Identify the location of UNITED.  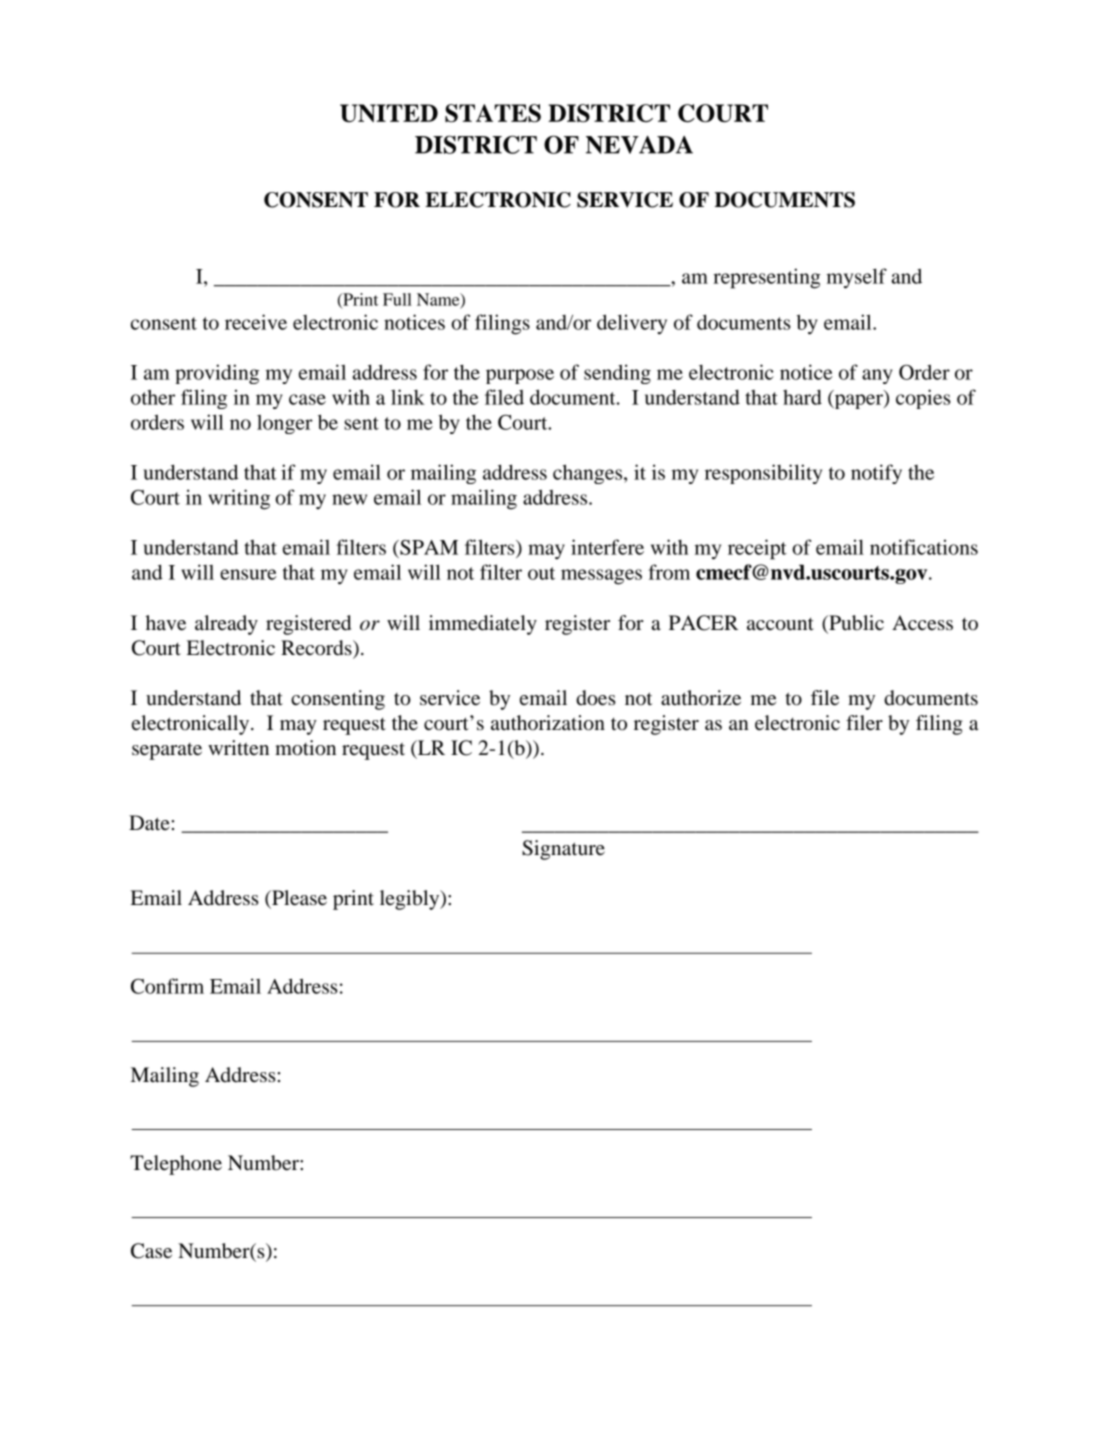
(389, 113).
